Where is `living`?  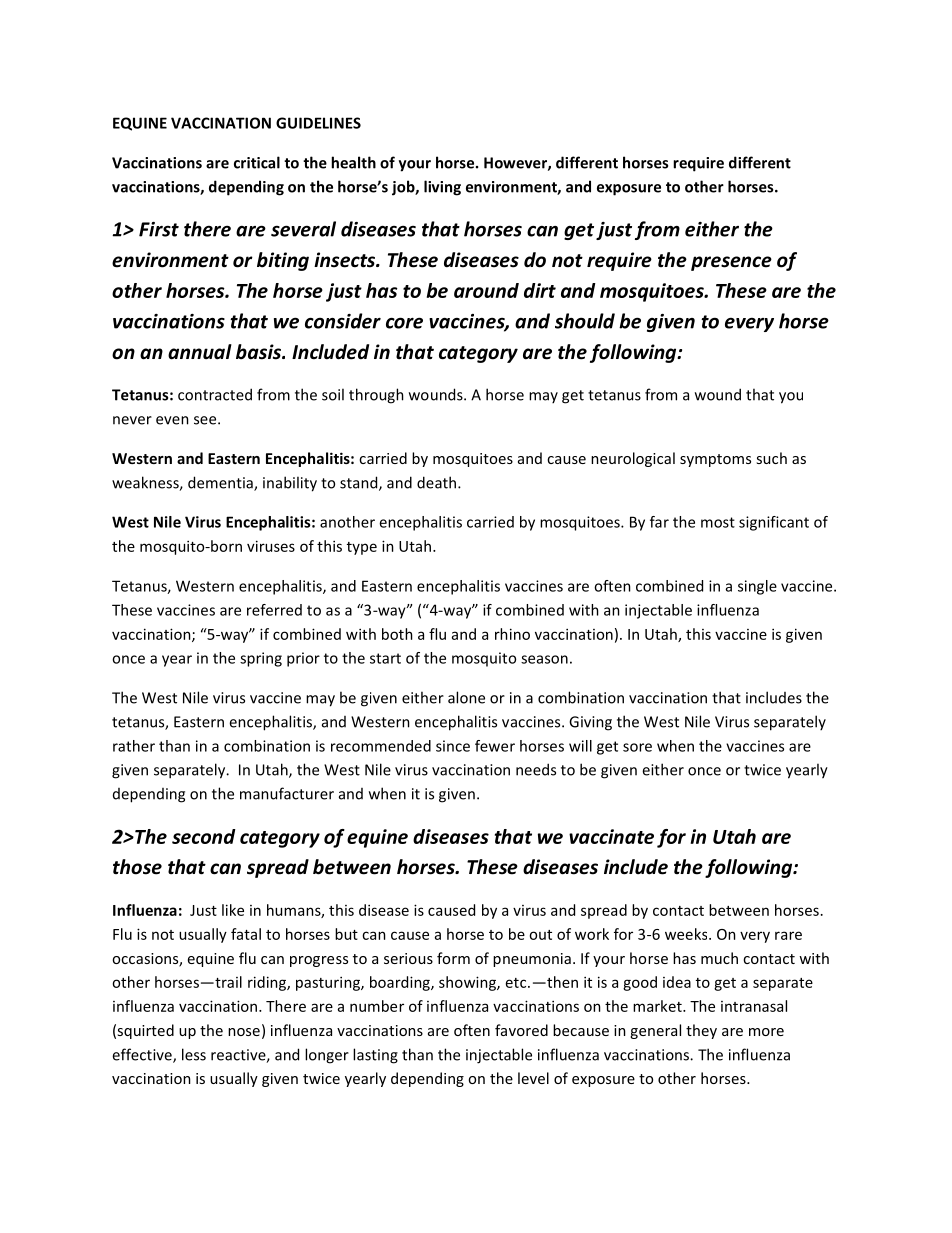
living is located at coordinates (442, 188).
